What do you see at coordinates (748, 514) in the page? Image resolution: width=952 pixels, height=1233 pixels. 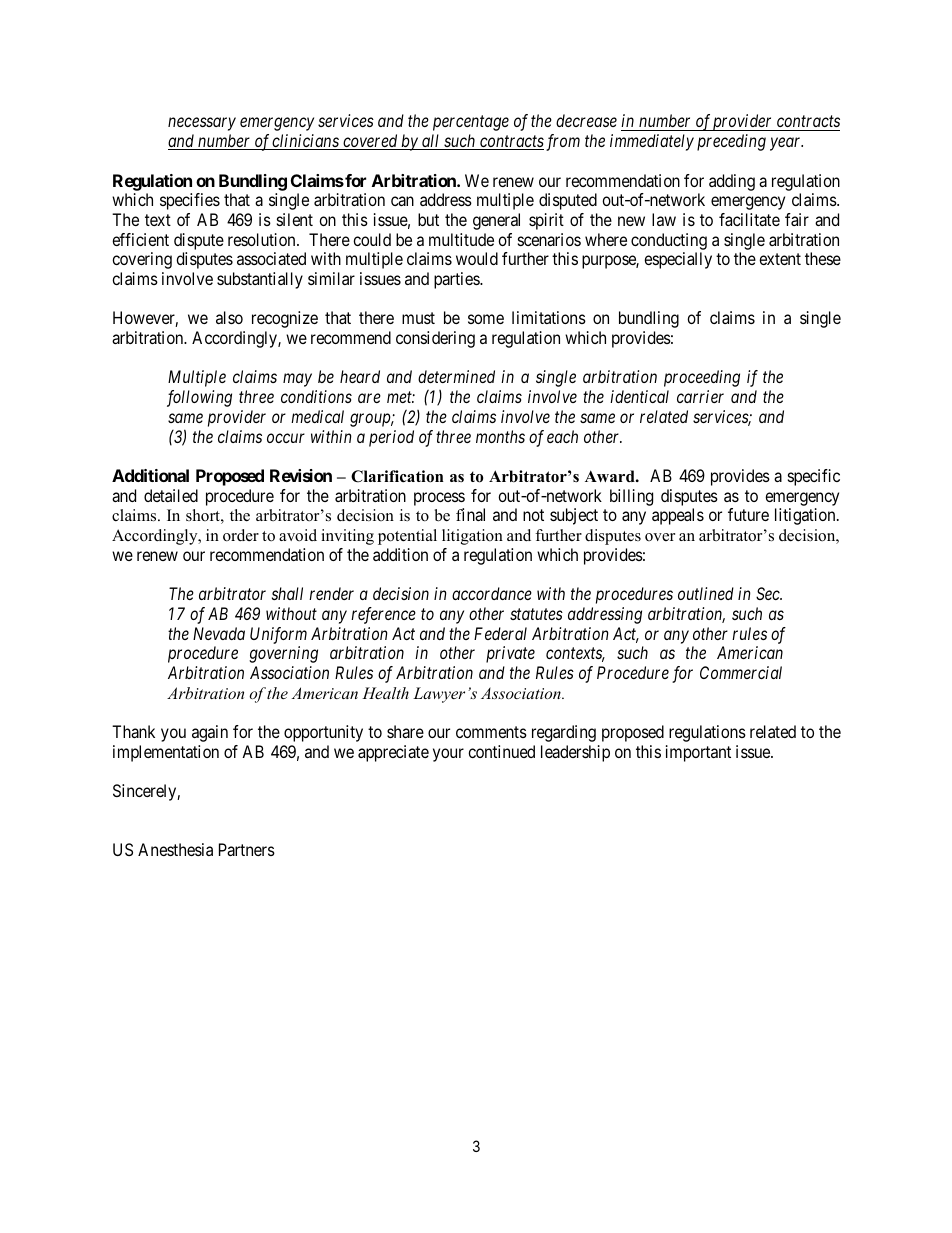 I see `future` at bounding box center [748, 514].
